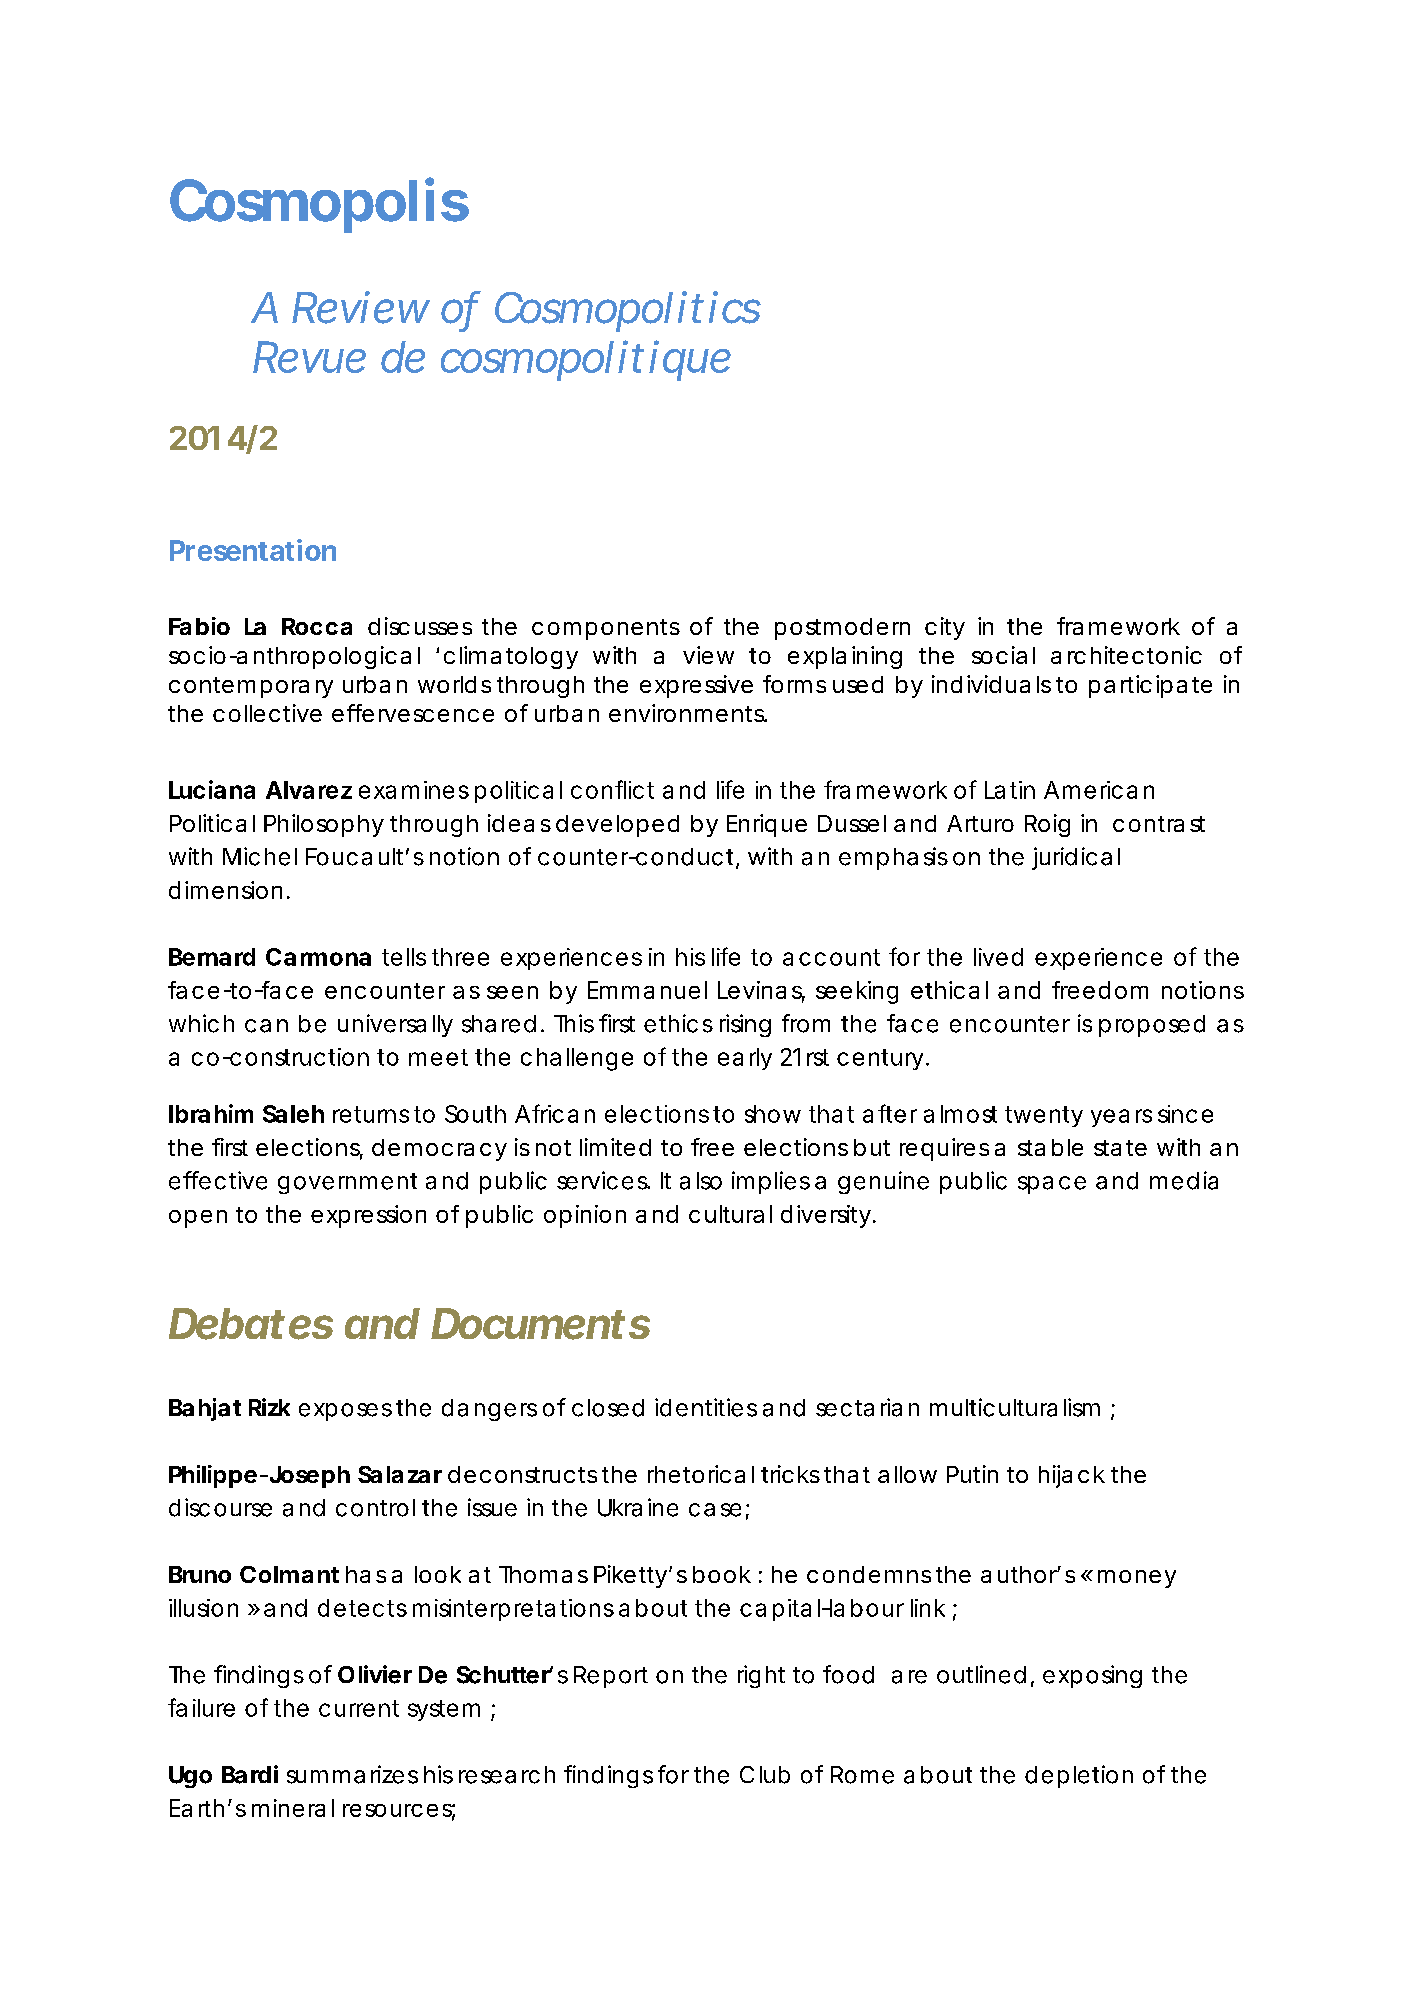 This screenshot has height=1993, width=1409. What do you see at coordinates (251, 687) in the screenshot?
I see `contemporary` at bounding box center [251, 687].
